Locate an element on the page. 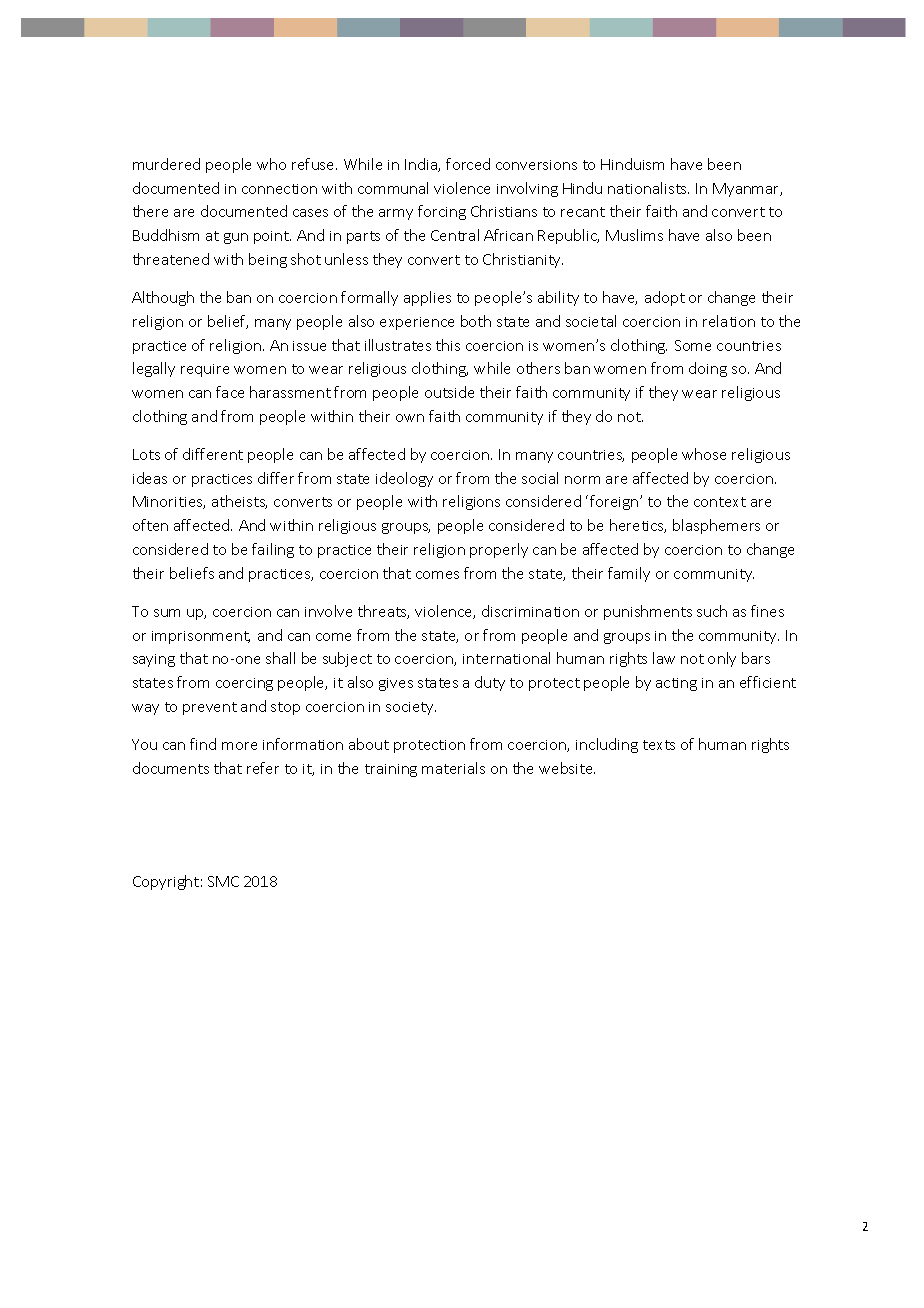 The width and height of the page is (924, 1308). international is located at coordinates (506, 658).
